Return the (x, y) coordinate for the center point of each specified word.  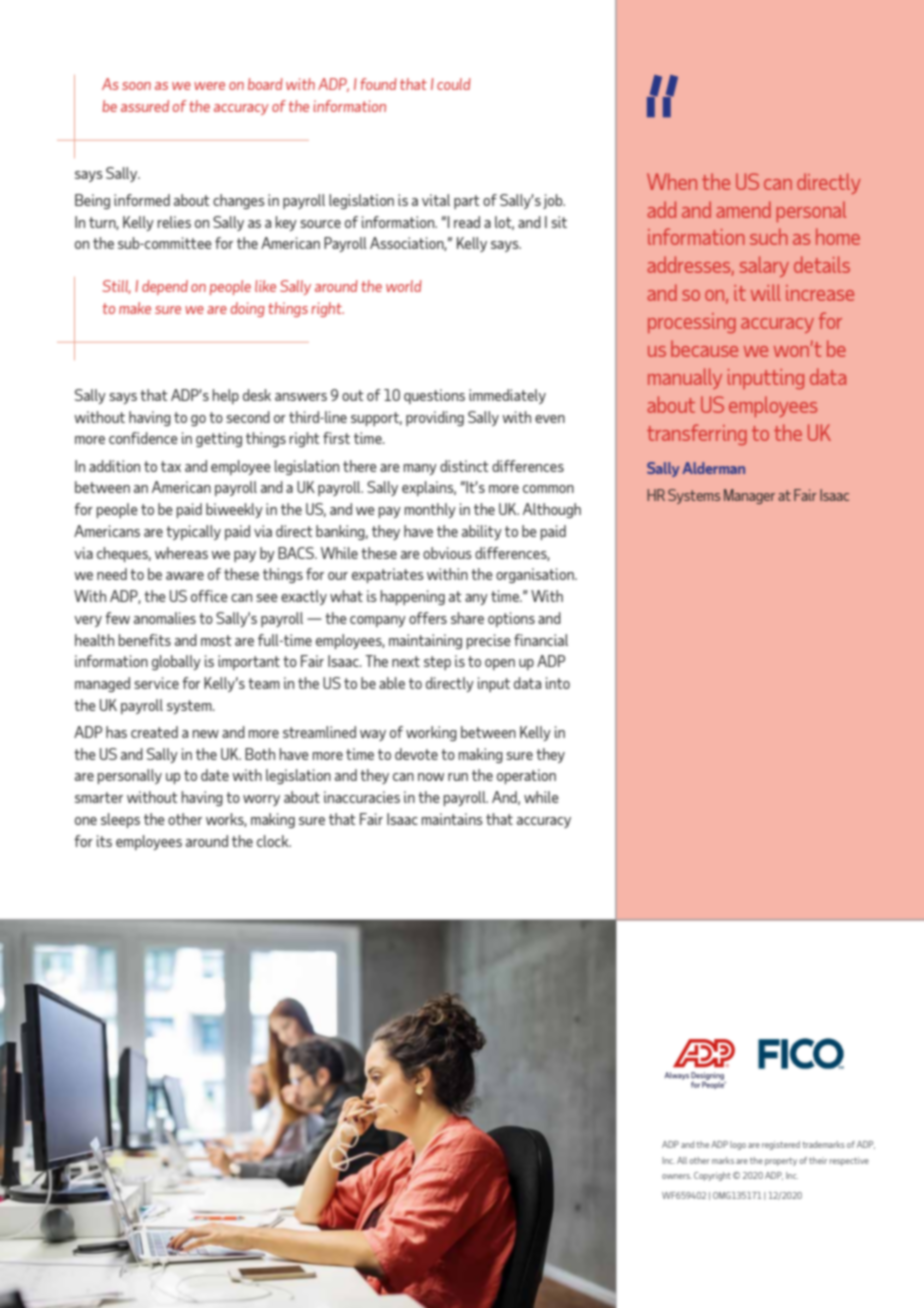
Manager (749, 496)
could (454, 84)
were (209, 86)
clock (274, 841)
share (467, 618)
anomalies (165, 618)
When (672, 181)
